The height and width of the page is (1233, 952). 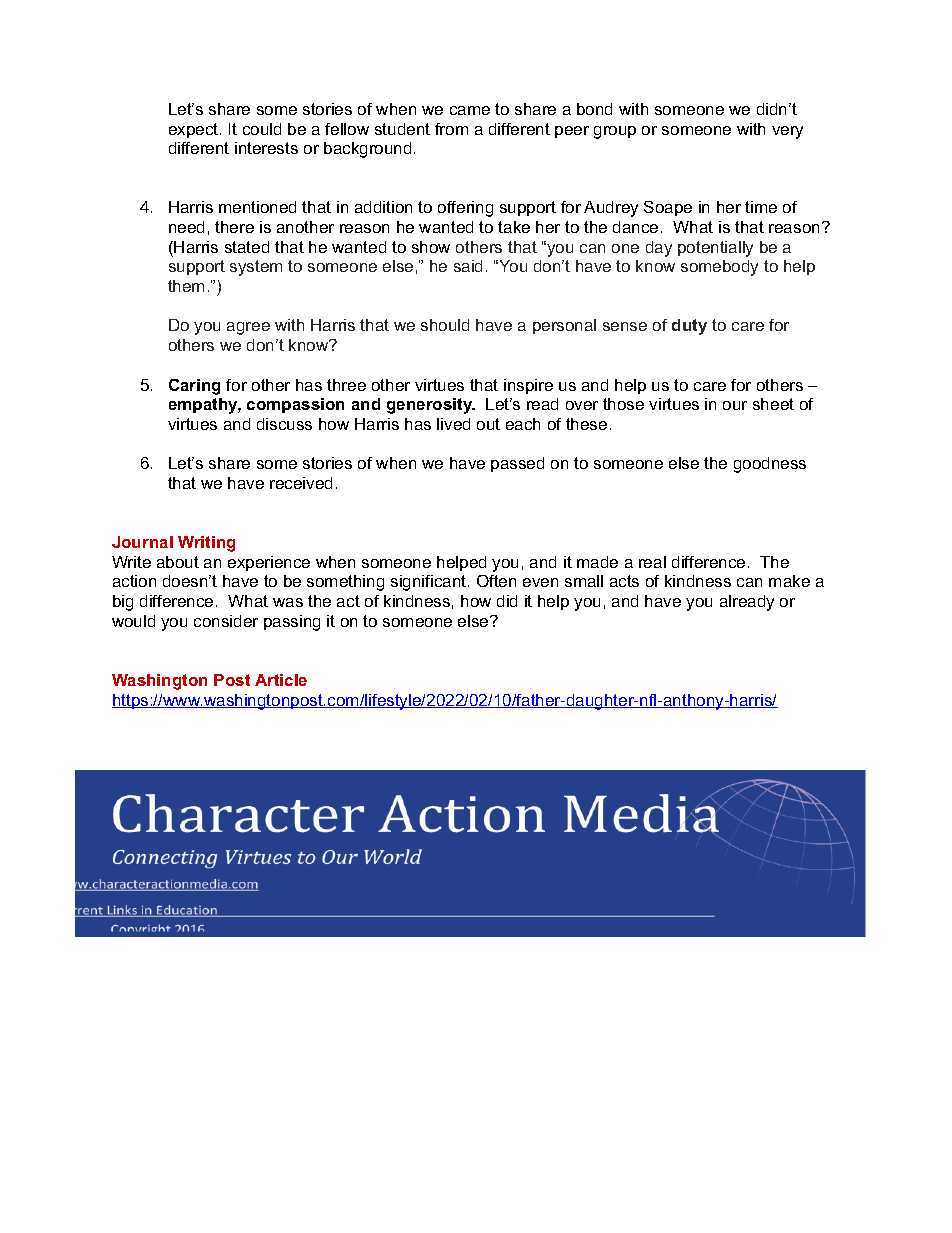 What do you see at coordinates (186, 286) in the page?
I see `them` at bounding box center [186, 286].
